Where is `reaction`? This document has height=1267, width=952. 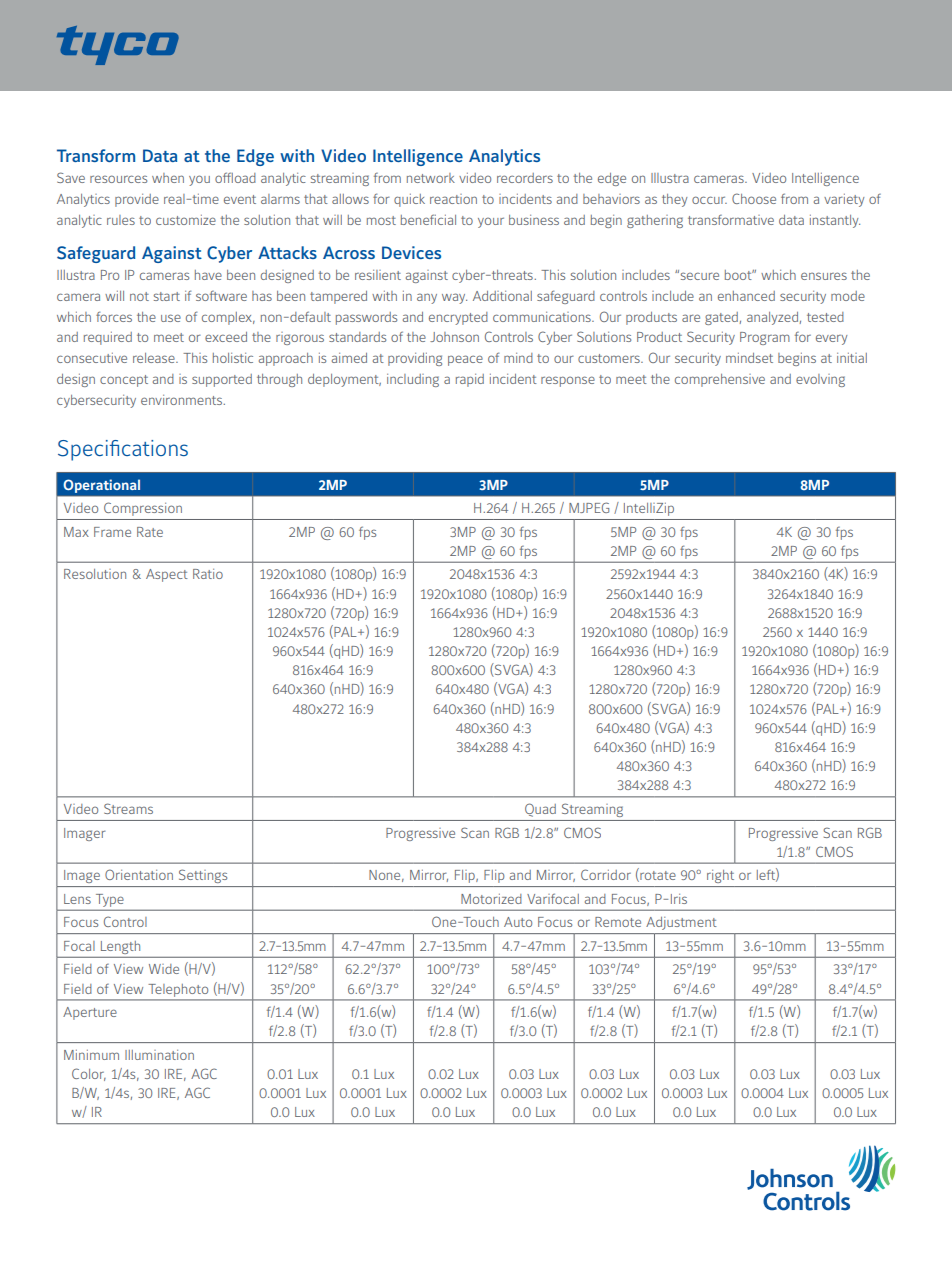
reaction is located at coordinates (453, 199).
